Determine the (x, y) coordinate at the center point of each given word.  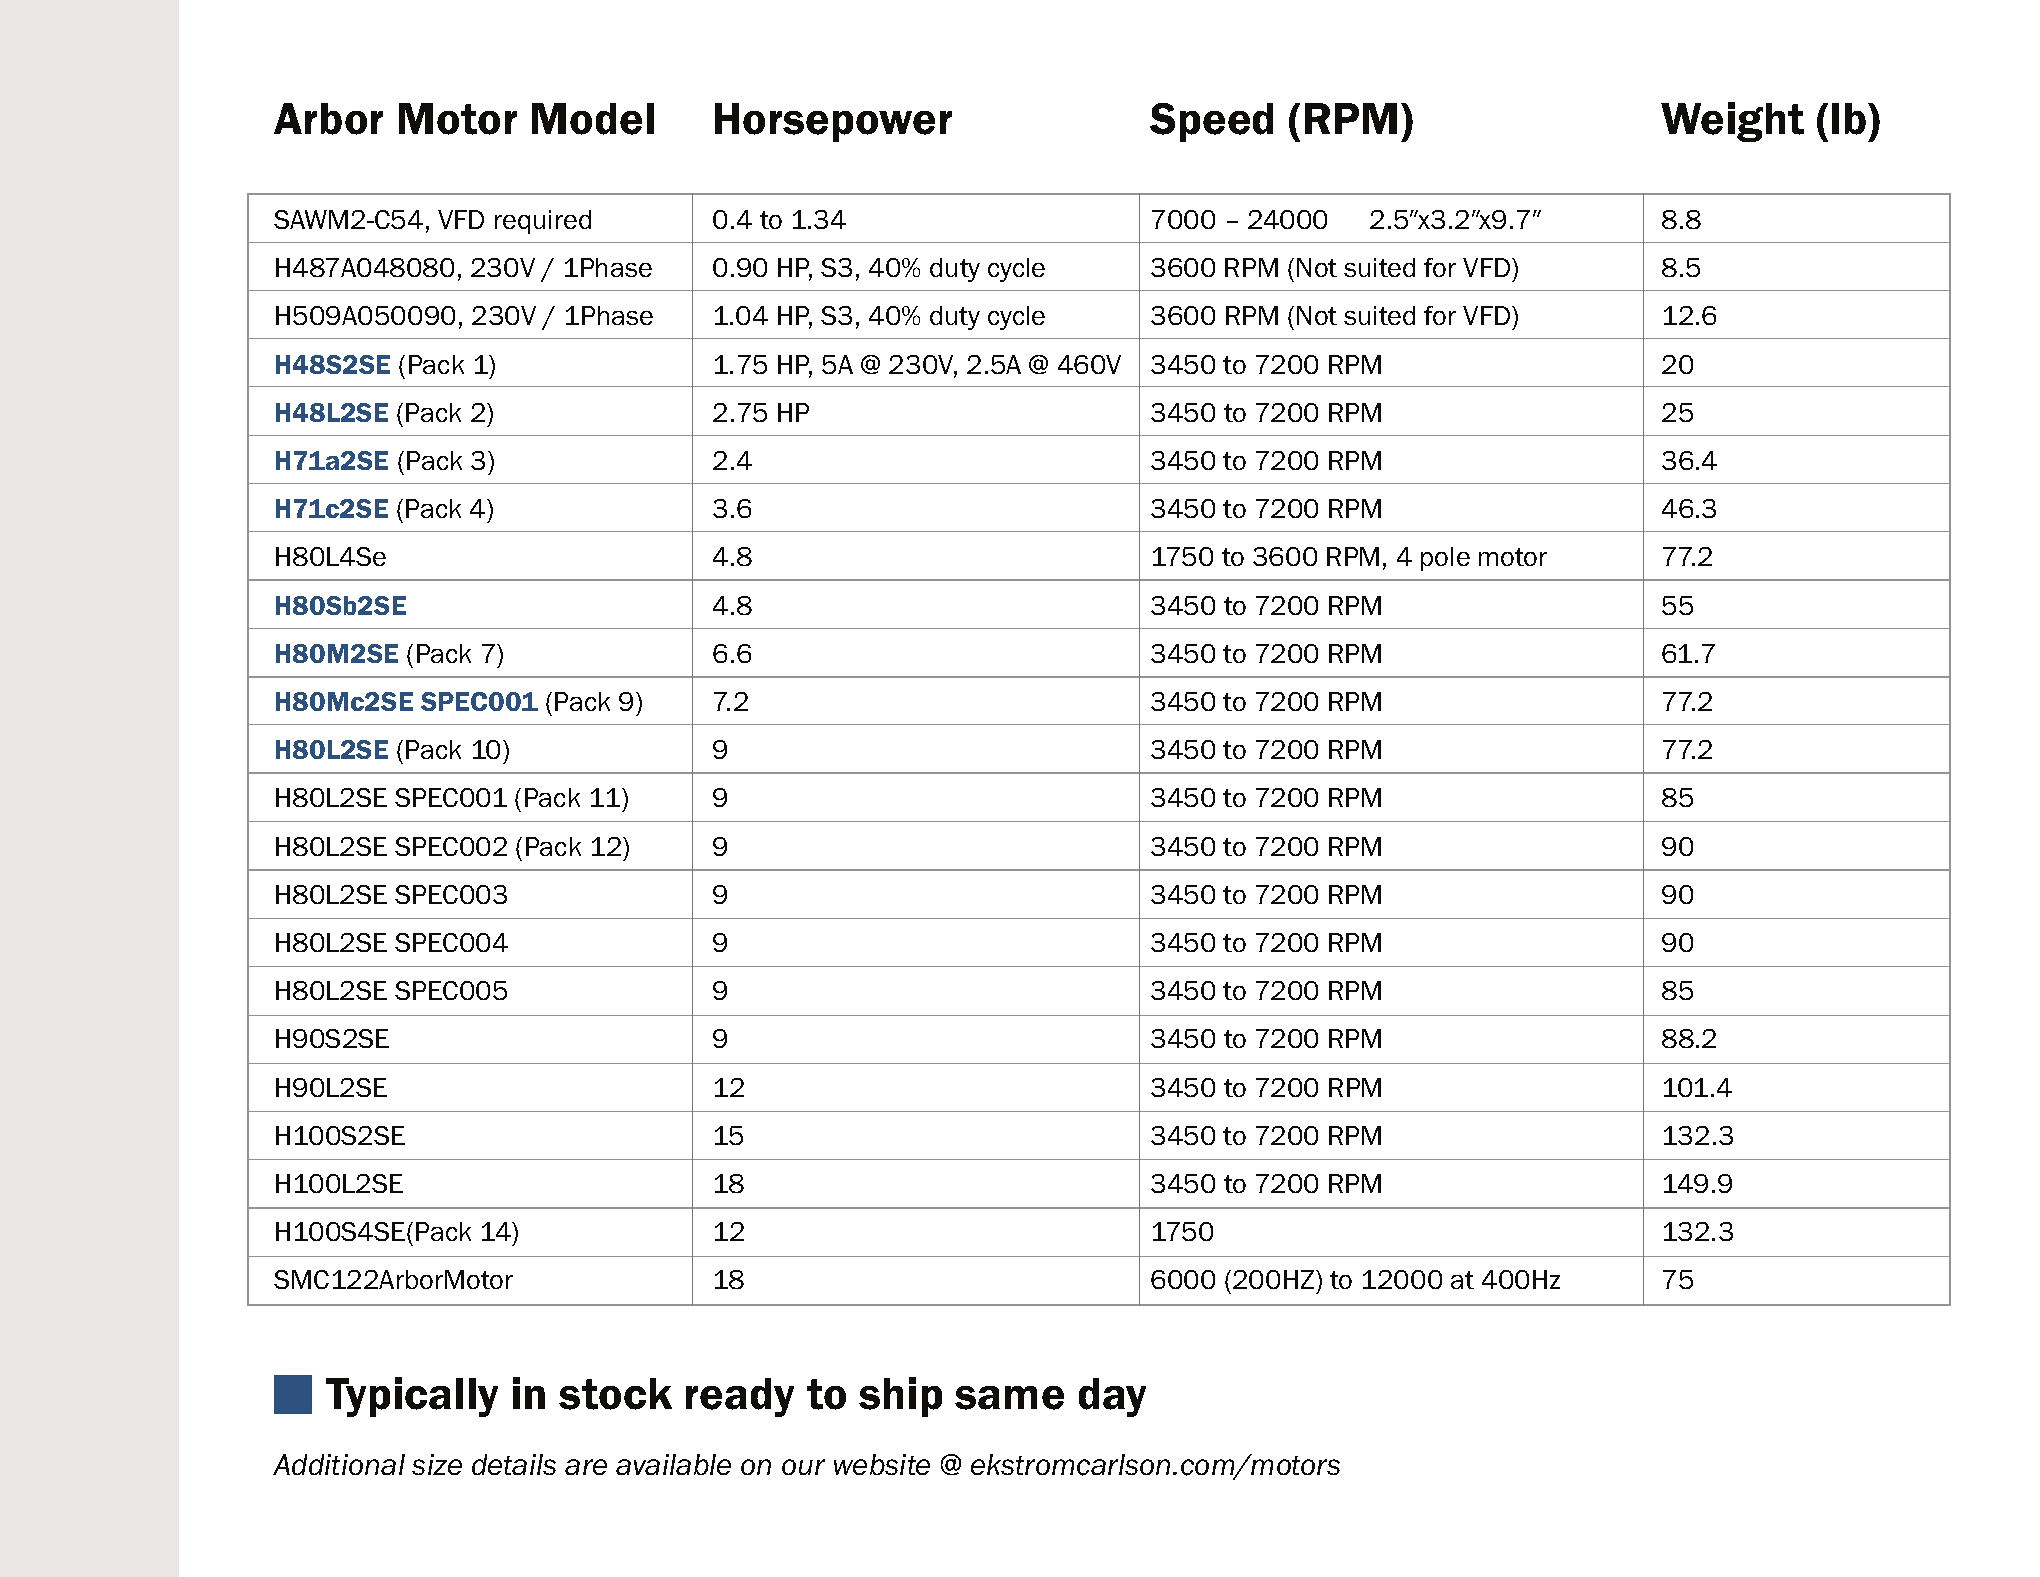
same (1009, 1398)
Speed (1211, 122)
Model (593, 119)
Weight (1732, 122)
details (514, 1464)
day (1112, 1397)
